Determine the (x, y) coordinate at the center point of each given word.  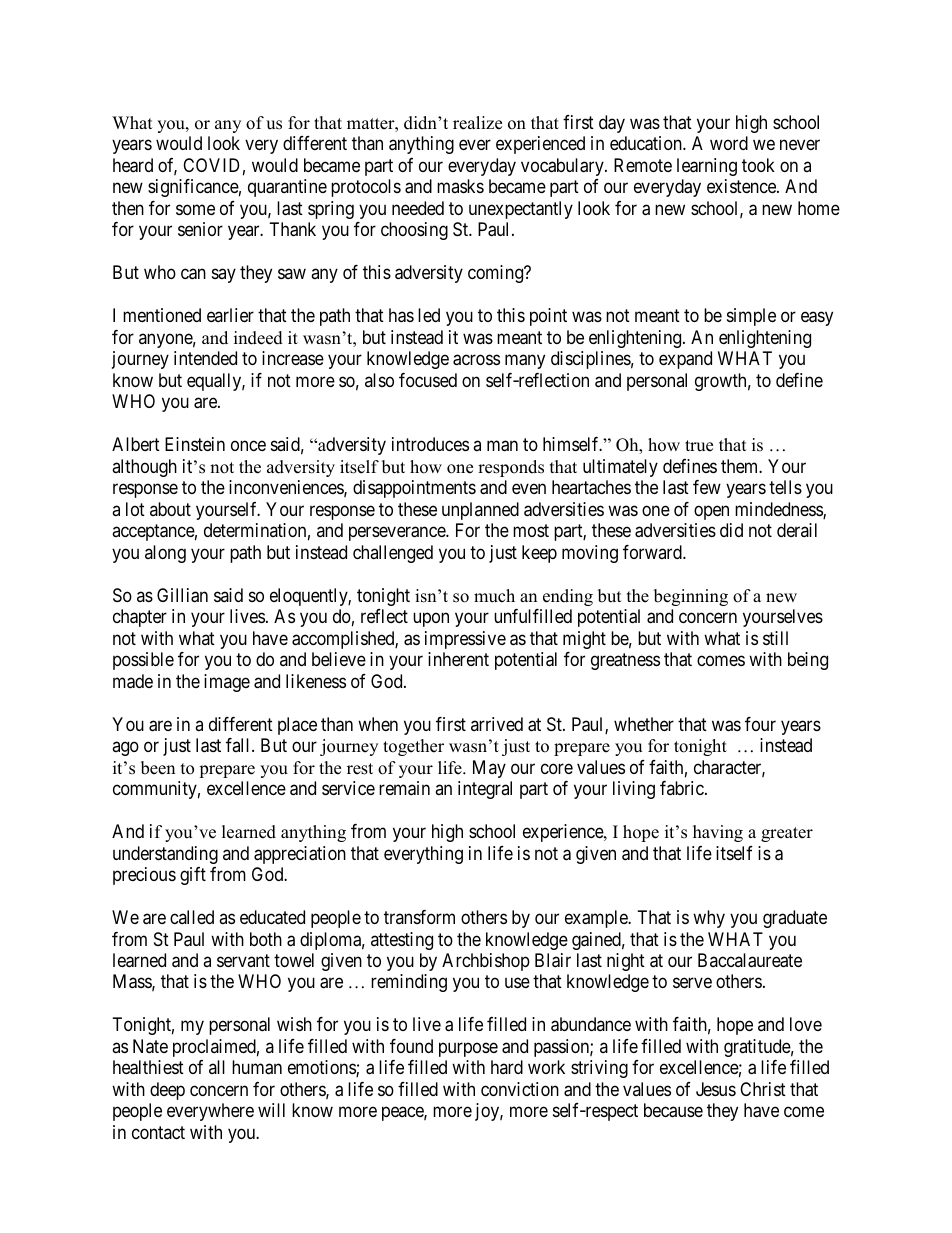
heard (133, 165)
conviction (520, 1089)
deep (167, 1091)
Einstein (195, 444)
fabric (683, 788)
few (707, 487)
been (158, 768)
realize (477, 123)
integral (485, 790)
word (729, 143)
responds (511, 468)
